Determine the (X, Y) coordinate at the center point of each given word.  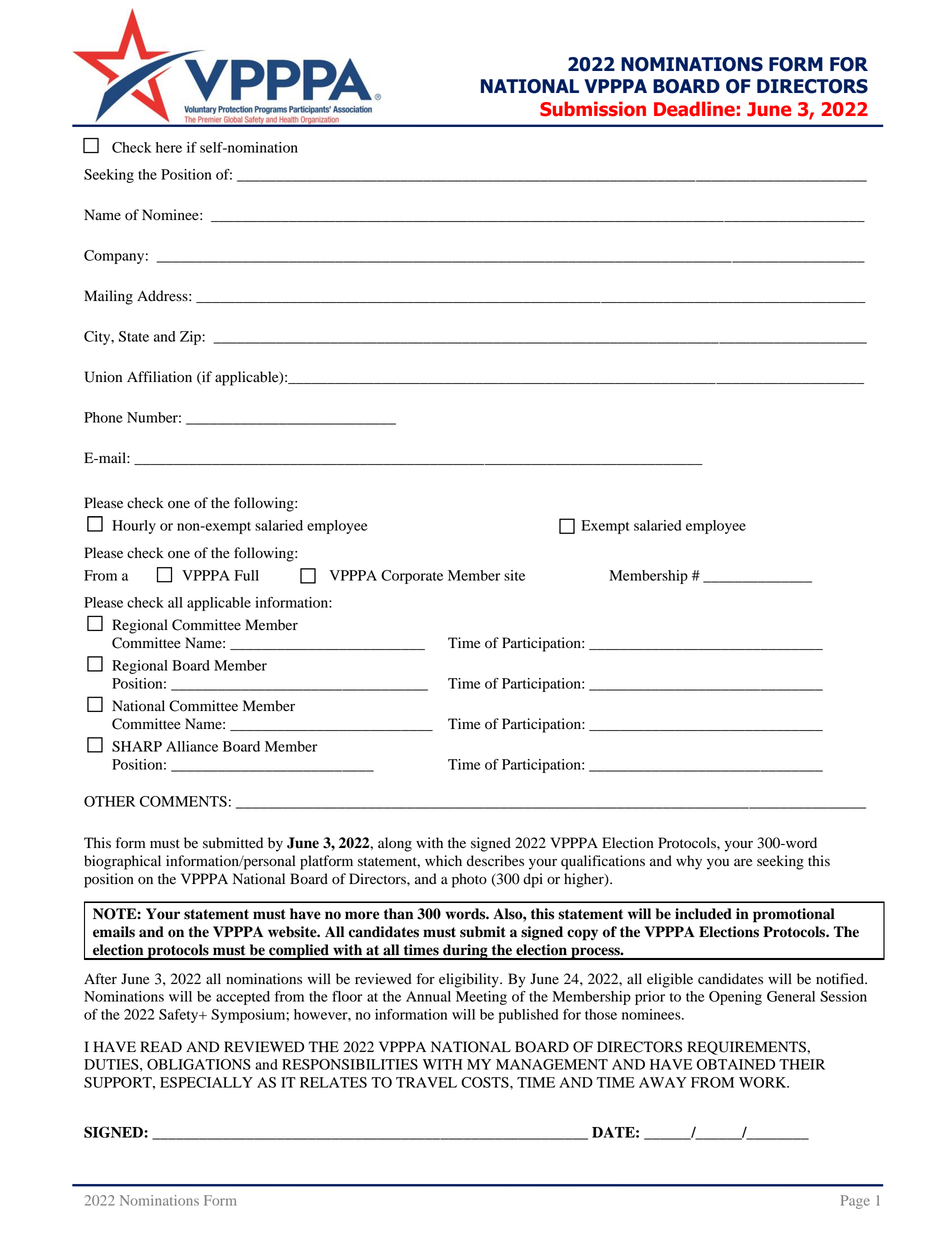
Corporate (412, 577)
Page (855, 1202)
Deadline (695, 109)
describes (495, 861)
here (169, 147)
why (689, 862)
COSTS (486, 1082)
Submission (593, 109)
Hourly (134, 527)
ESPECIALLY (206, 1082)
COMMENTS (183, 801)
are (743, 862)
